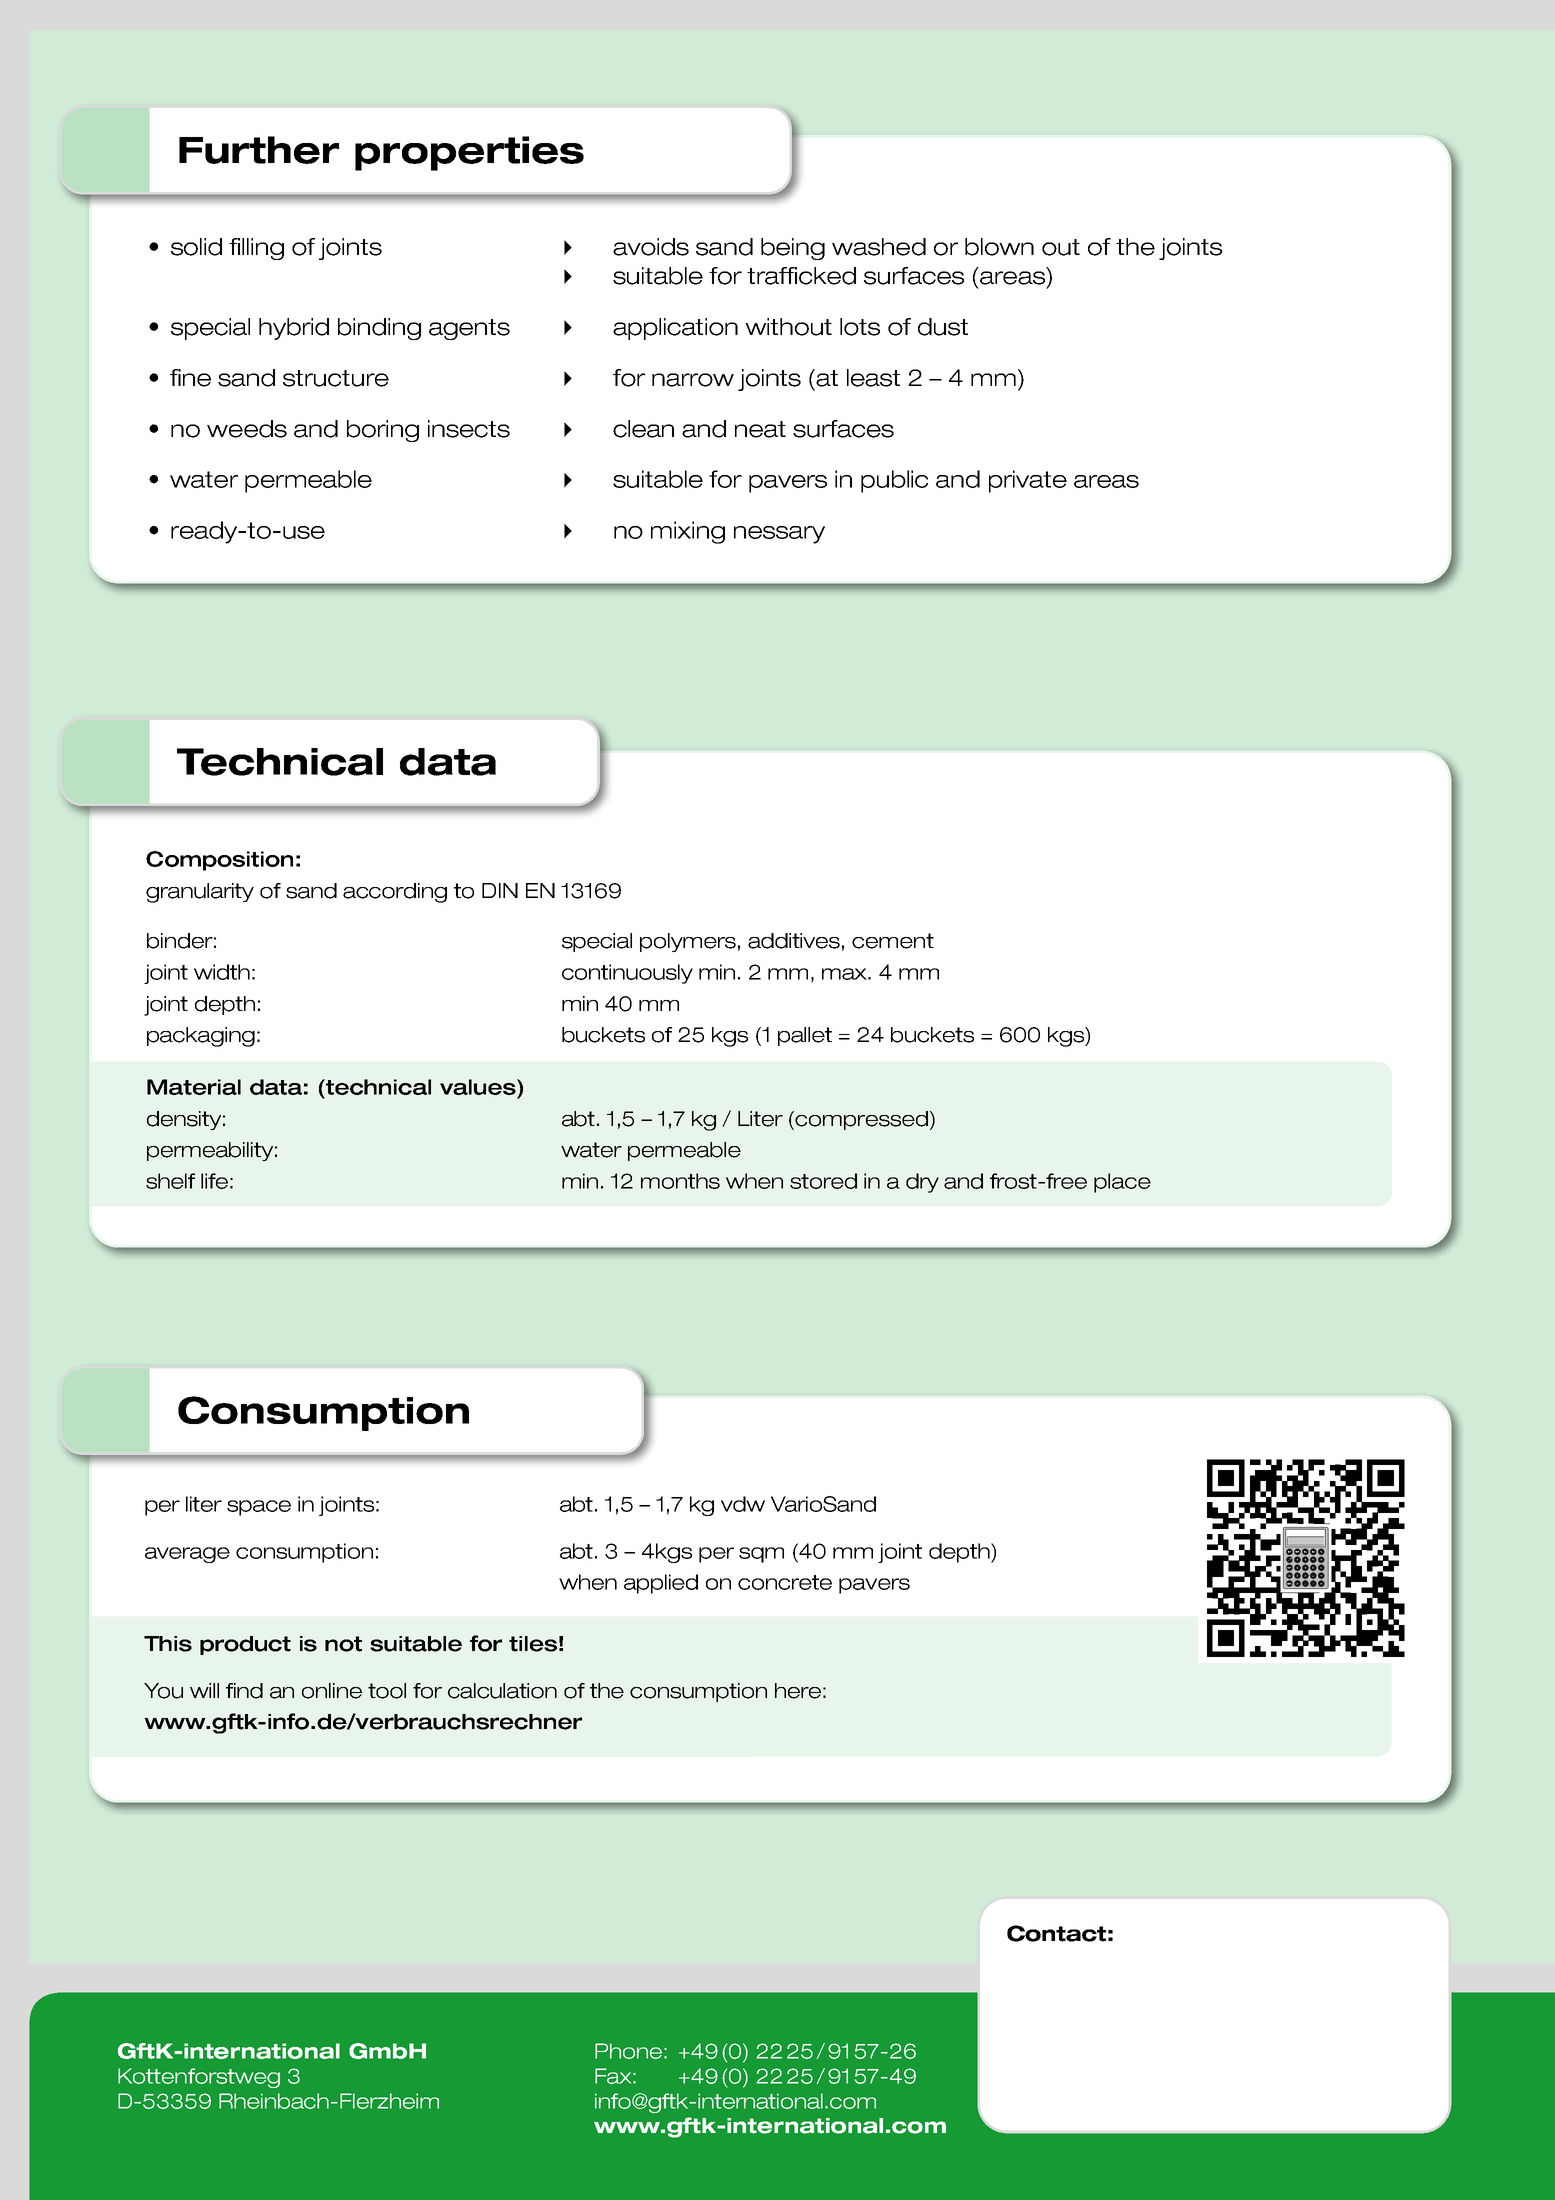 The height and width of the screenshot is (2200, 1555). I want to click on product, so click(245, 1645).
